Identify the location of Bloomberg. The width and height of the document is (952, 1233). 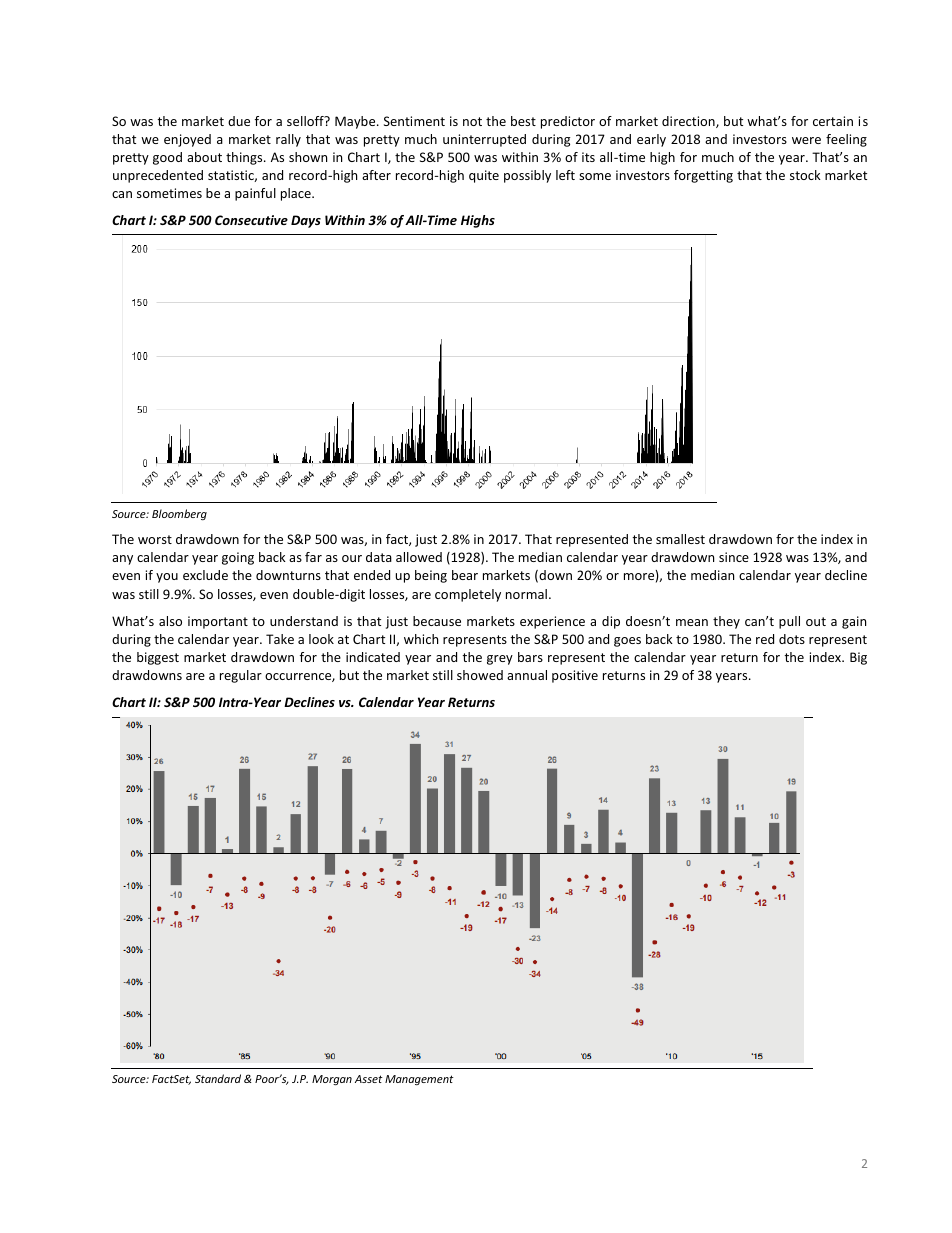
(179, 514).
